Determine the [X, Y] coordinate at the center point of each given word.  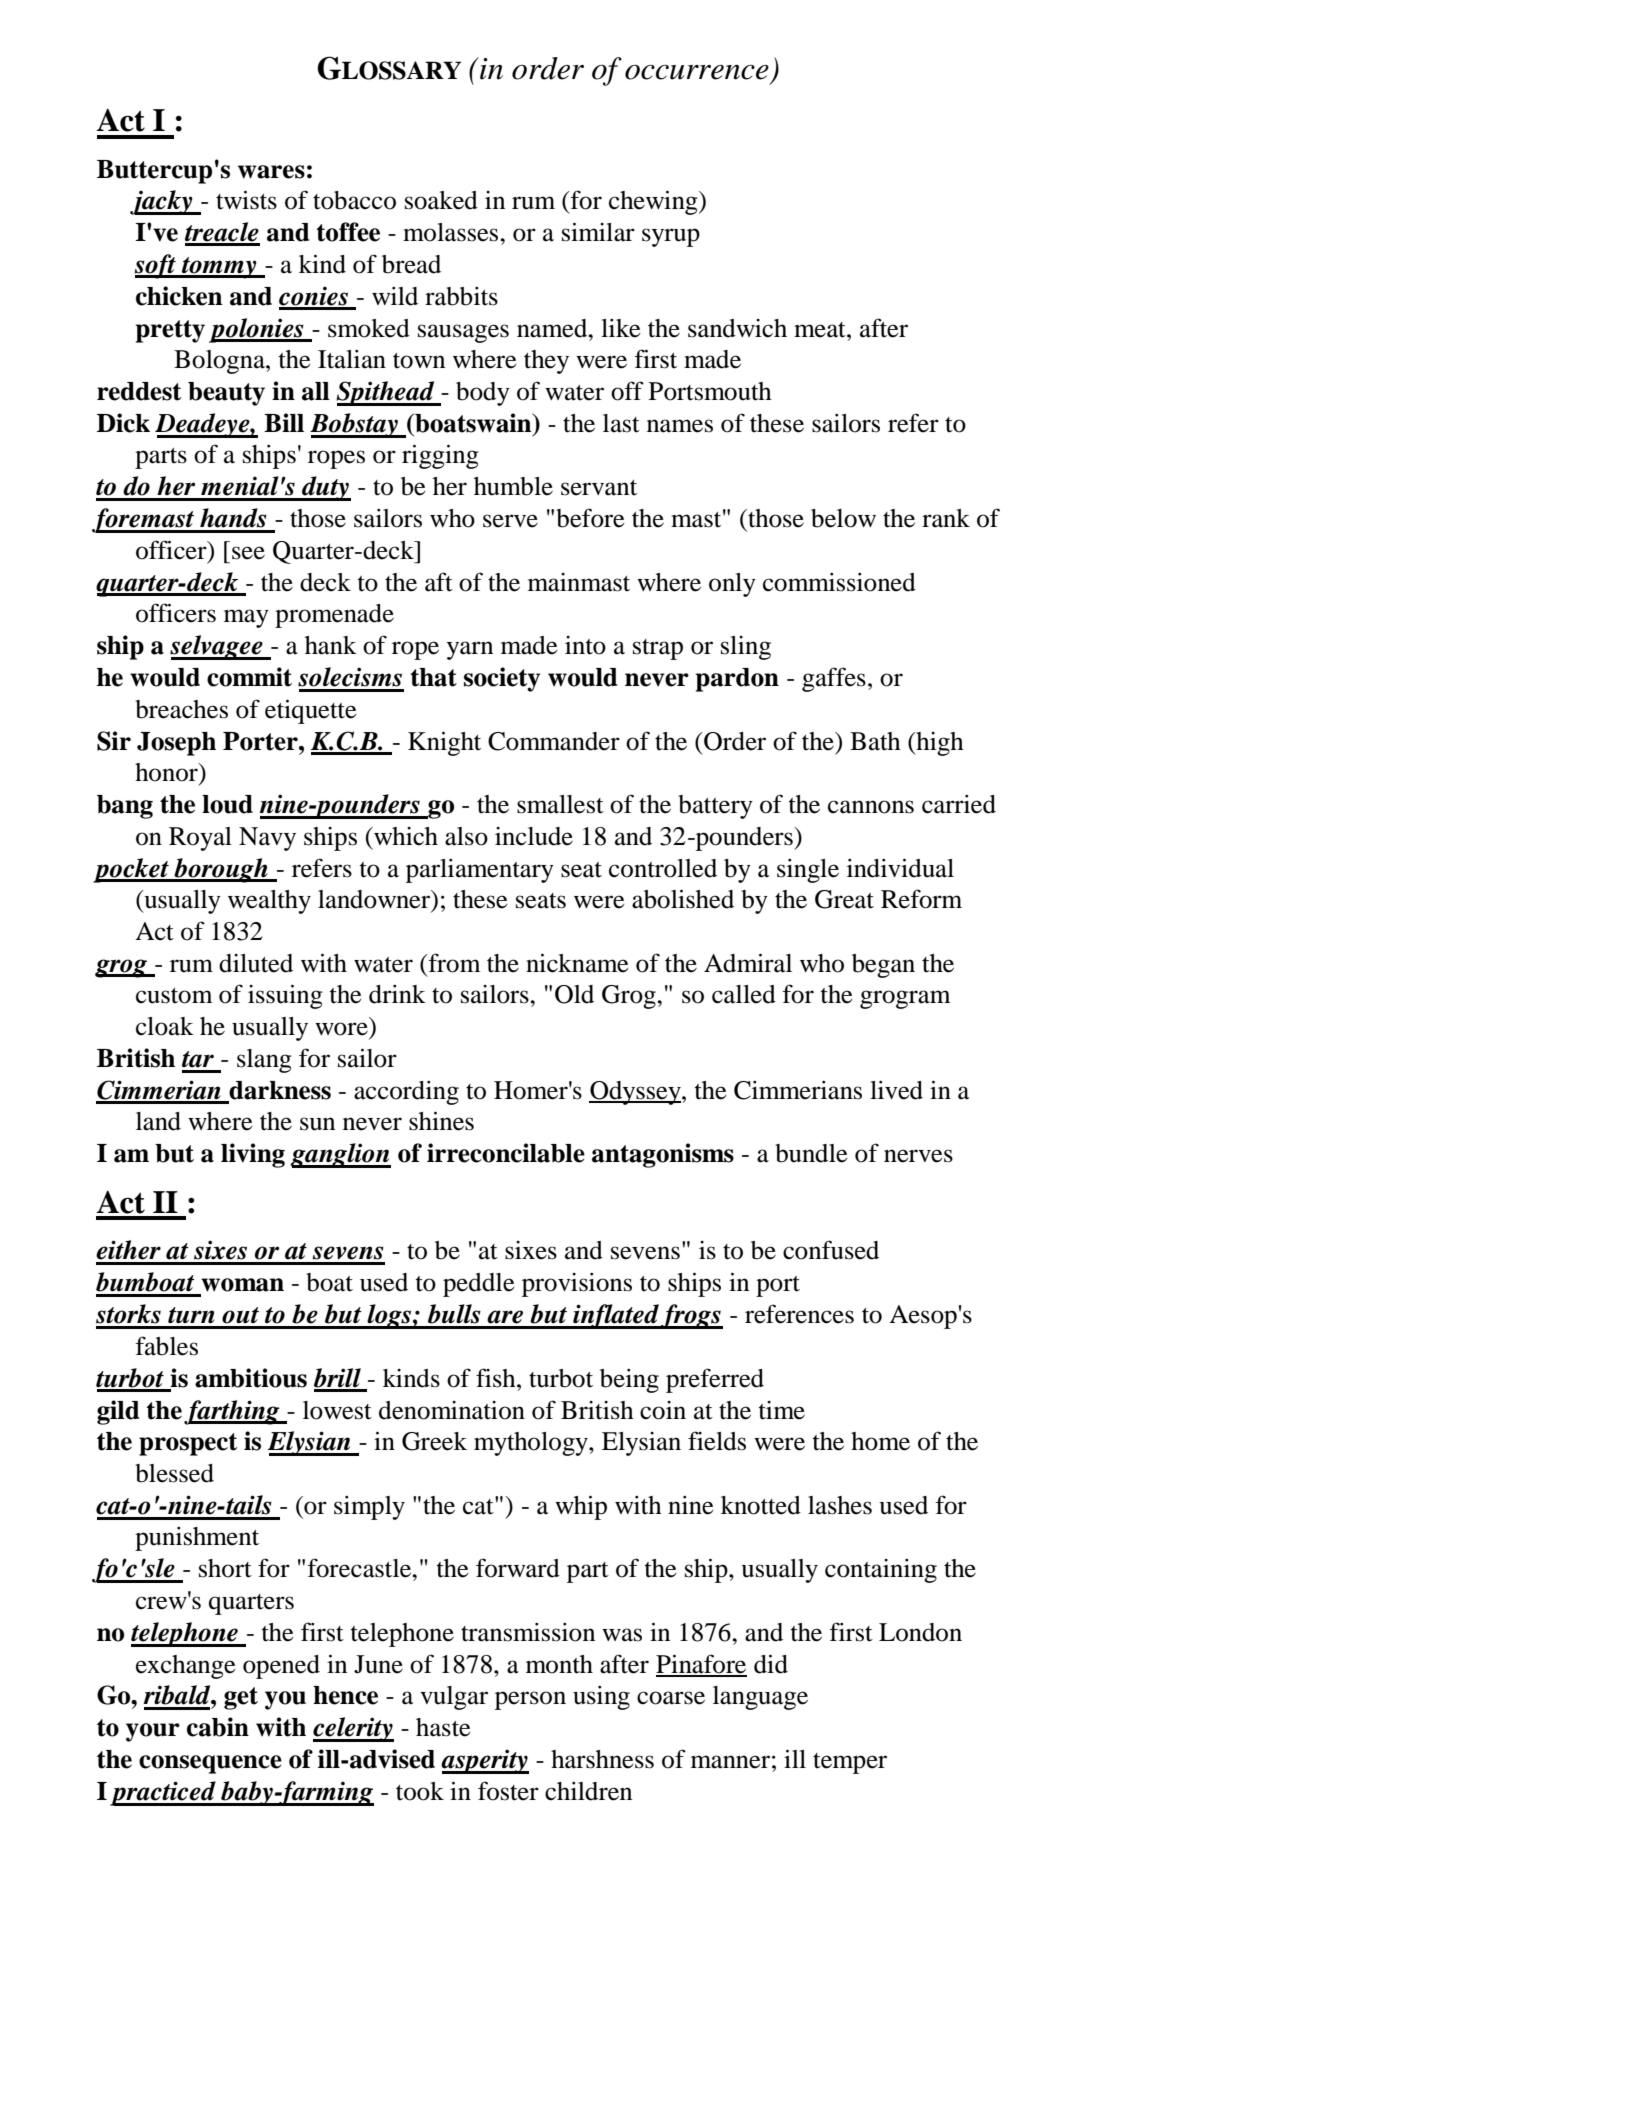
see [248, 553]
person [530, 1700]
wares [271, 172]
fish [497, 1378]
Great [844, 899]
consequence [210, 1764]
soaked [441, 200]
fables [166, 1346]
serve [510, 521]
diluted [256, 963]
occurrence [697, 72]
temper [850, 1763]
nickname [577, 963]
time [782, 1410]
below [843, 518]
